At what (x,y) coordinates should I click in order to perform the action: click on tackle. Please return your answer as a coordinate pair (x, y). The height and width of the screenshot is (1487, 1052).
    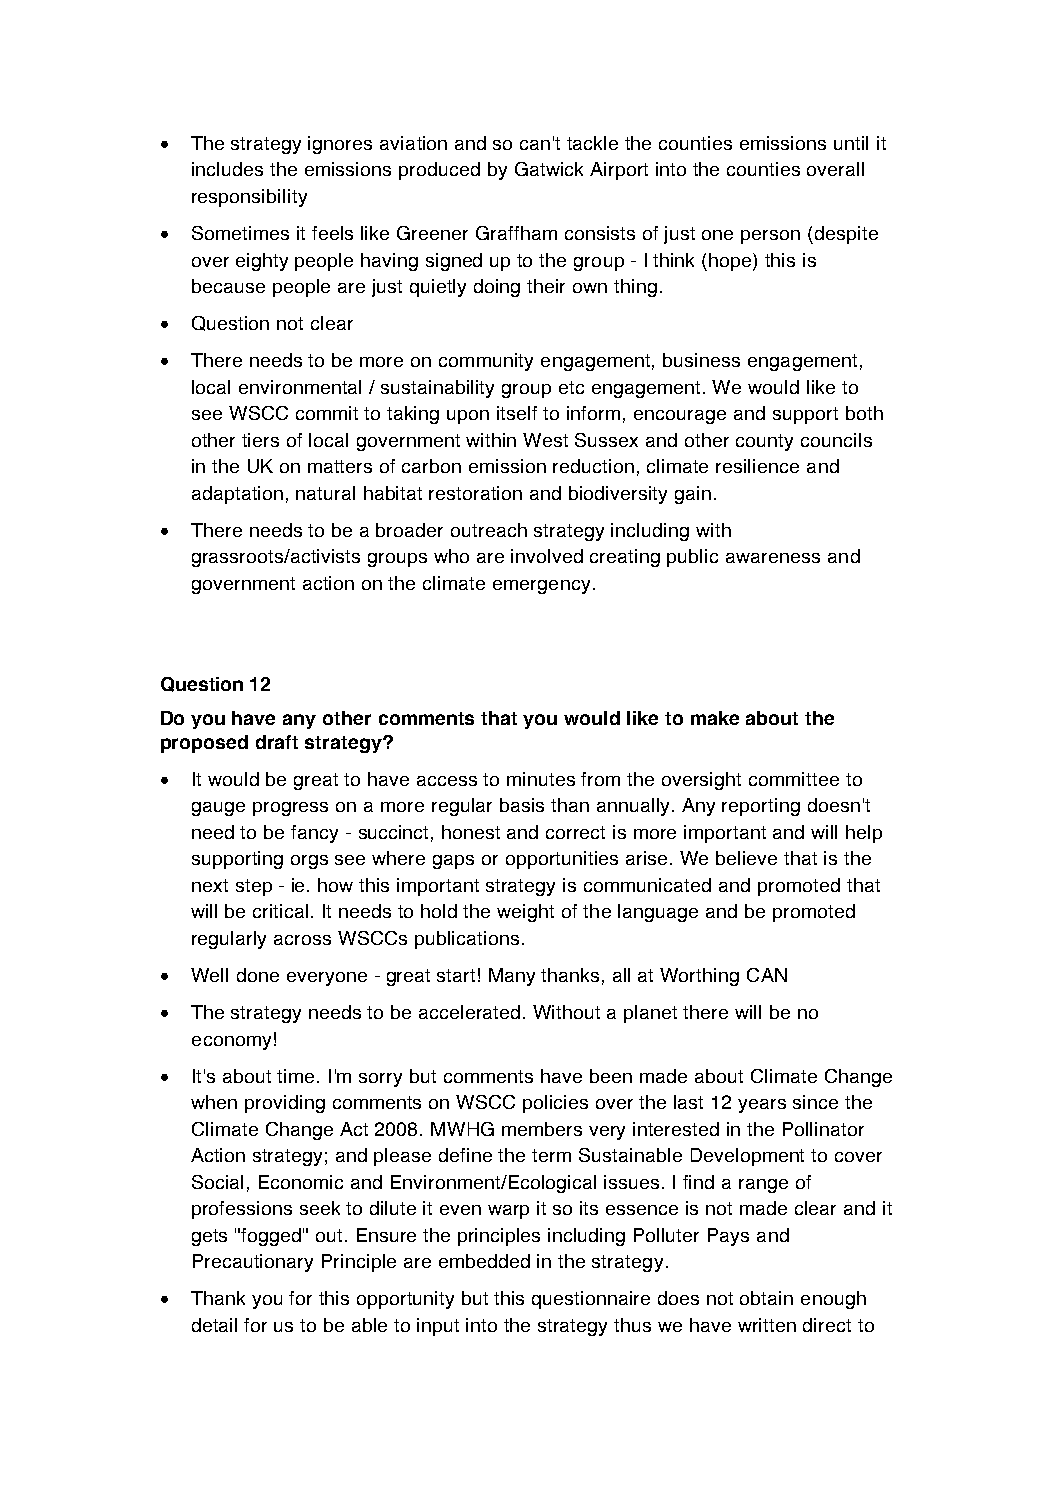
    Looking at the image, I should click on (592, 143).
